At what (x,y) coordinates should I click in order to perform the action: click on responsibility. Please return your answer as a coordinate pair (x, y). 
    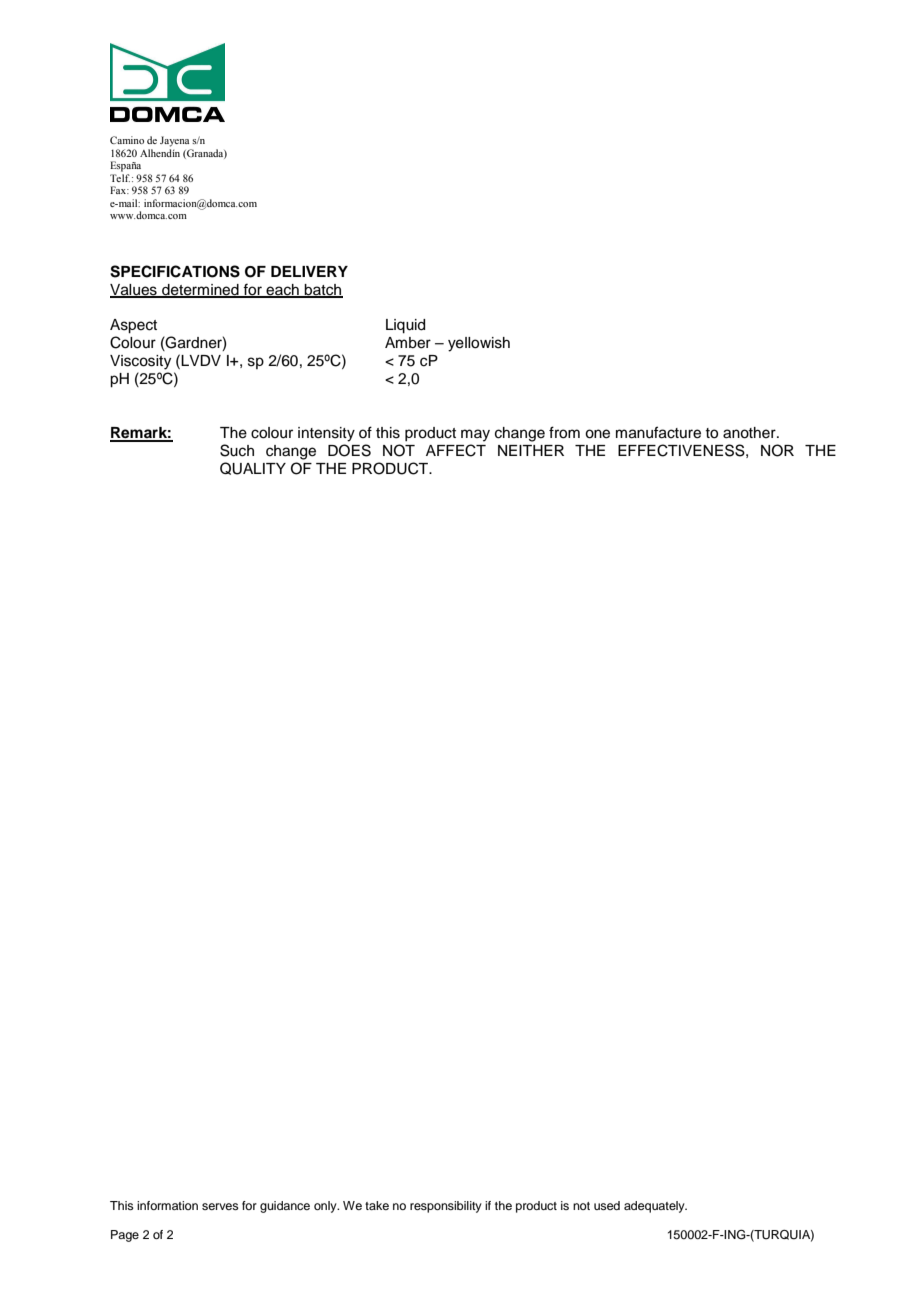
    Looking at the image, I should click on (446, 1207).
